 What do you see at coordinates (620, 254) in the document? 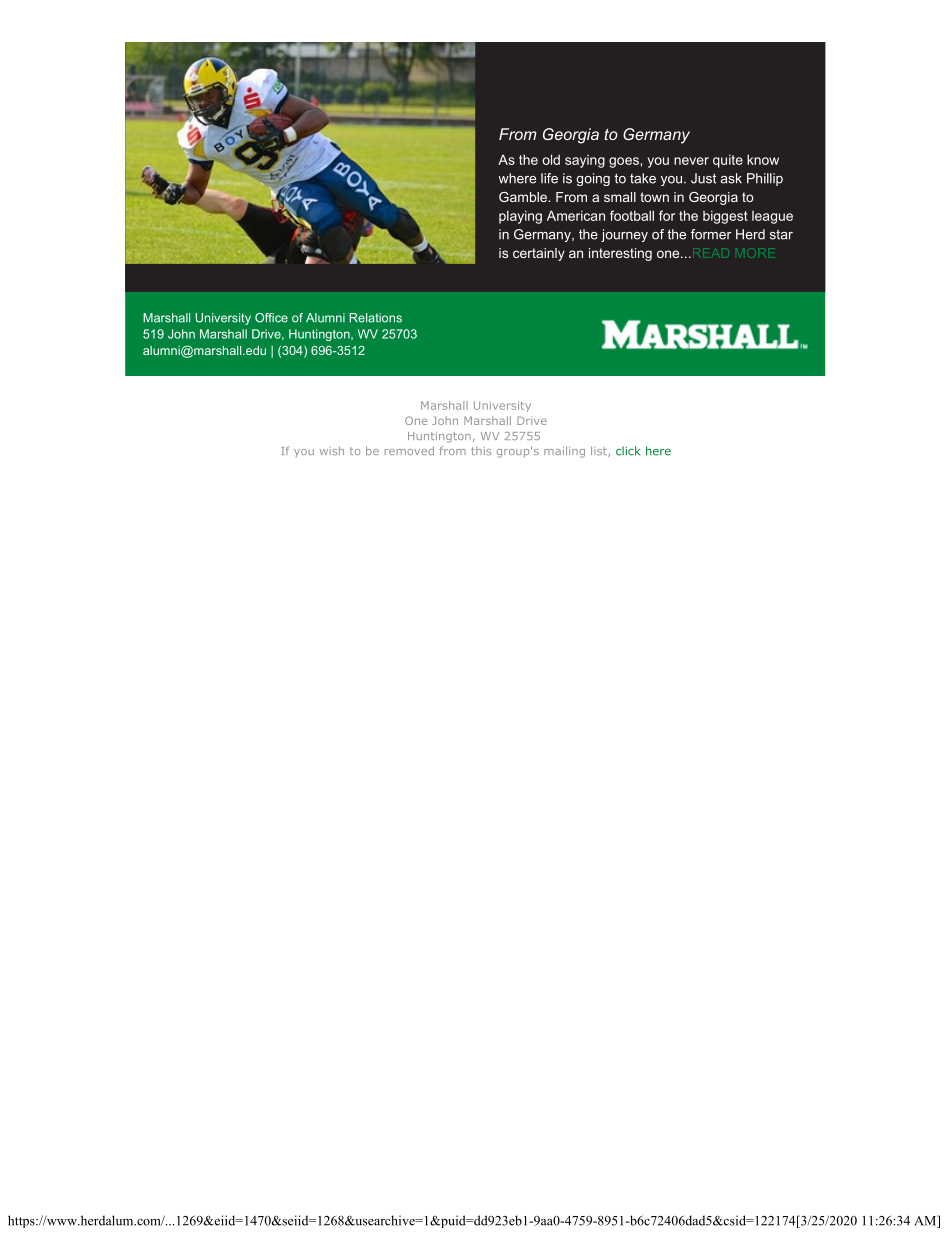
I see `interesting` at bounding box center [620, 254].
